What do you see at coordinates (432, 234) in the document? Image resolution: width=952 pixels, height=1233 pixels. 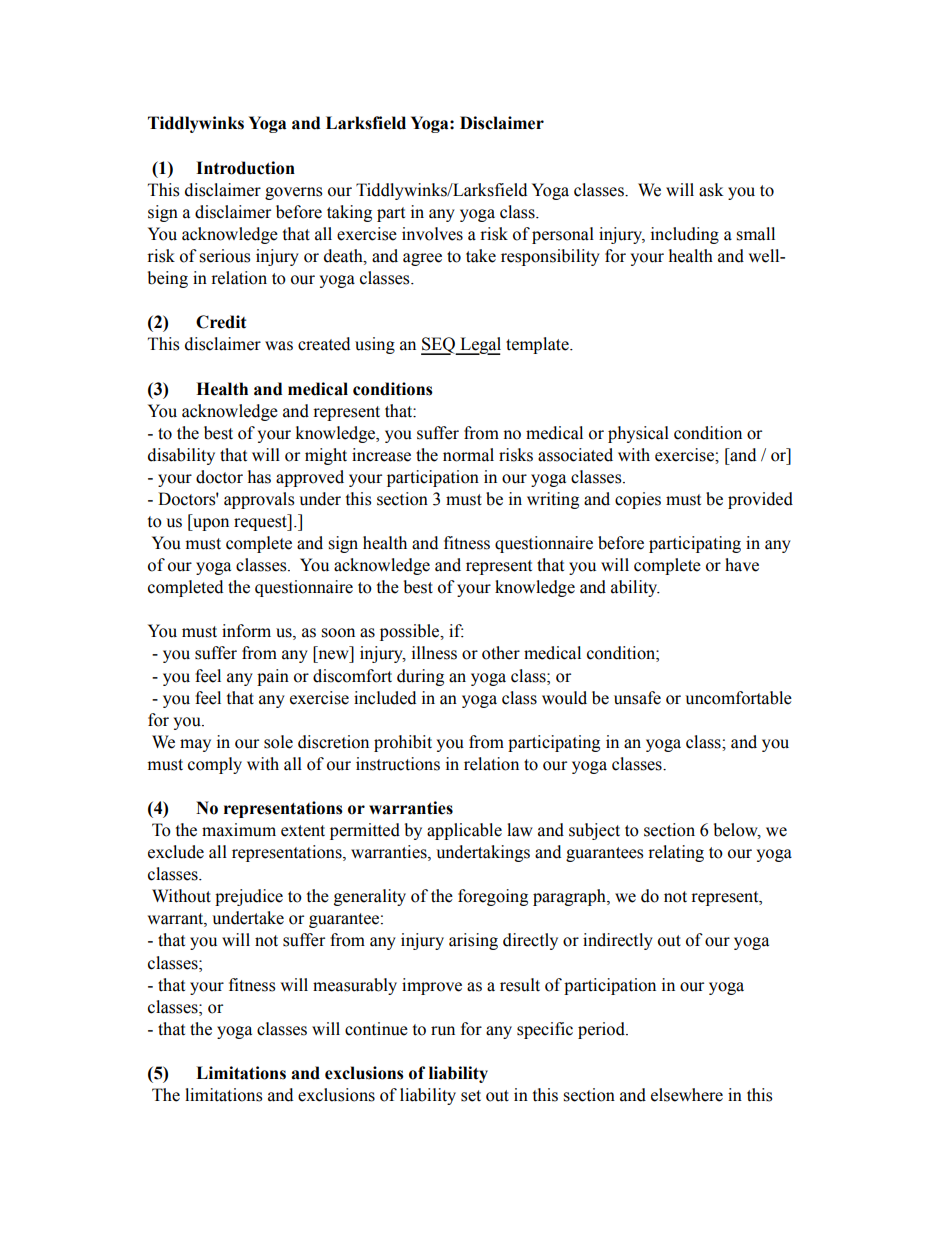 I see `involves` at bounding box center [432, 234].
